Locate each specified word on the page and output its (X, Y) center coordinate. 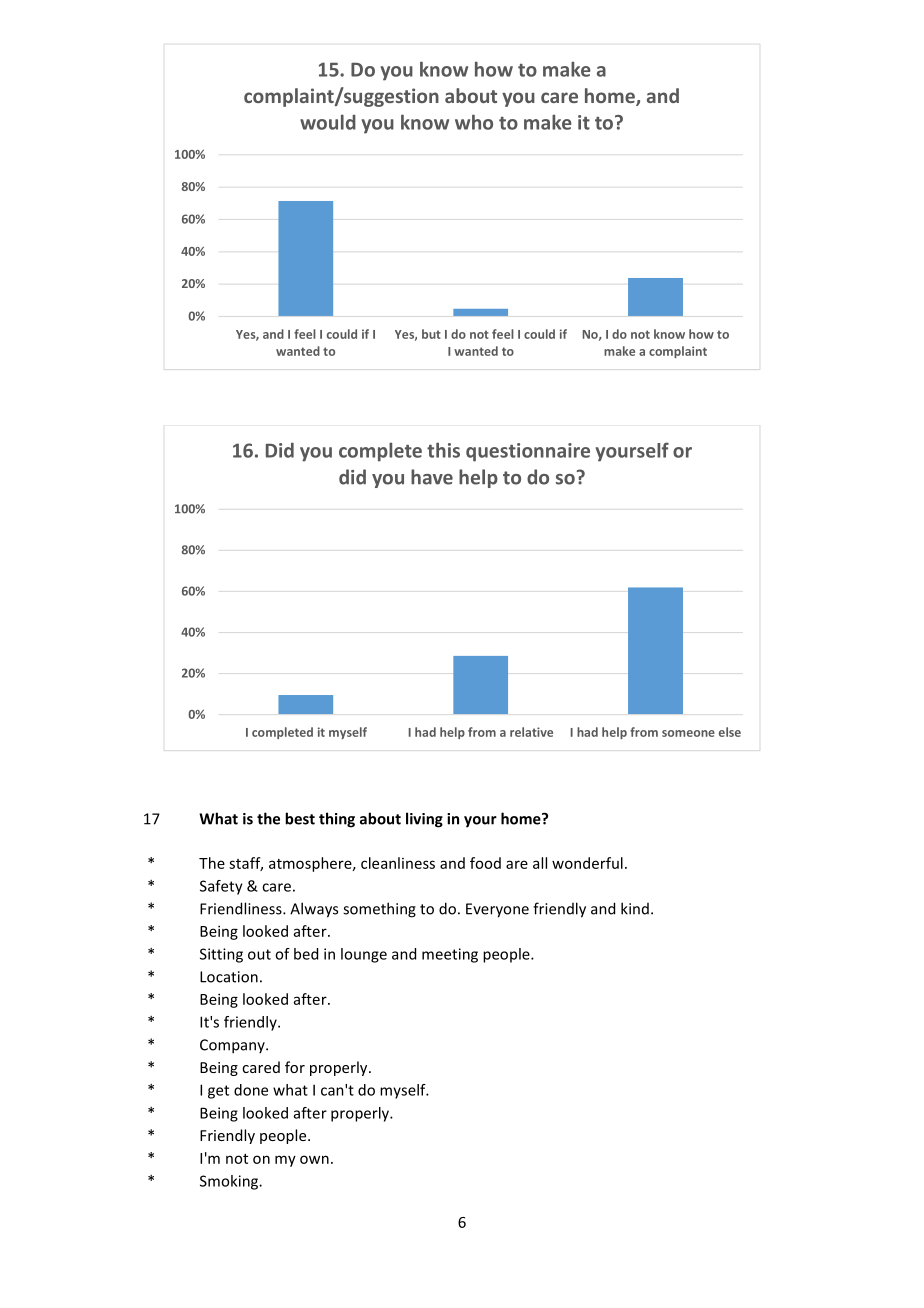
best (300, 818)
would (328, 122)
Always (314, 910)
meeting (450, 955)
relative (531, 732)
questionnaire (528, 452)
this (443, 450)
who (474, 122)
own (314, 1159)
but (431, 334)
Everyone (497, 910)
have (432, 477)
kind (635, 908)
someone (688, 733)
